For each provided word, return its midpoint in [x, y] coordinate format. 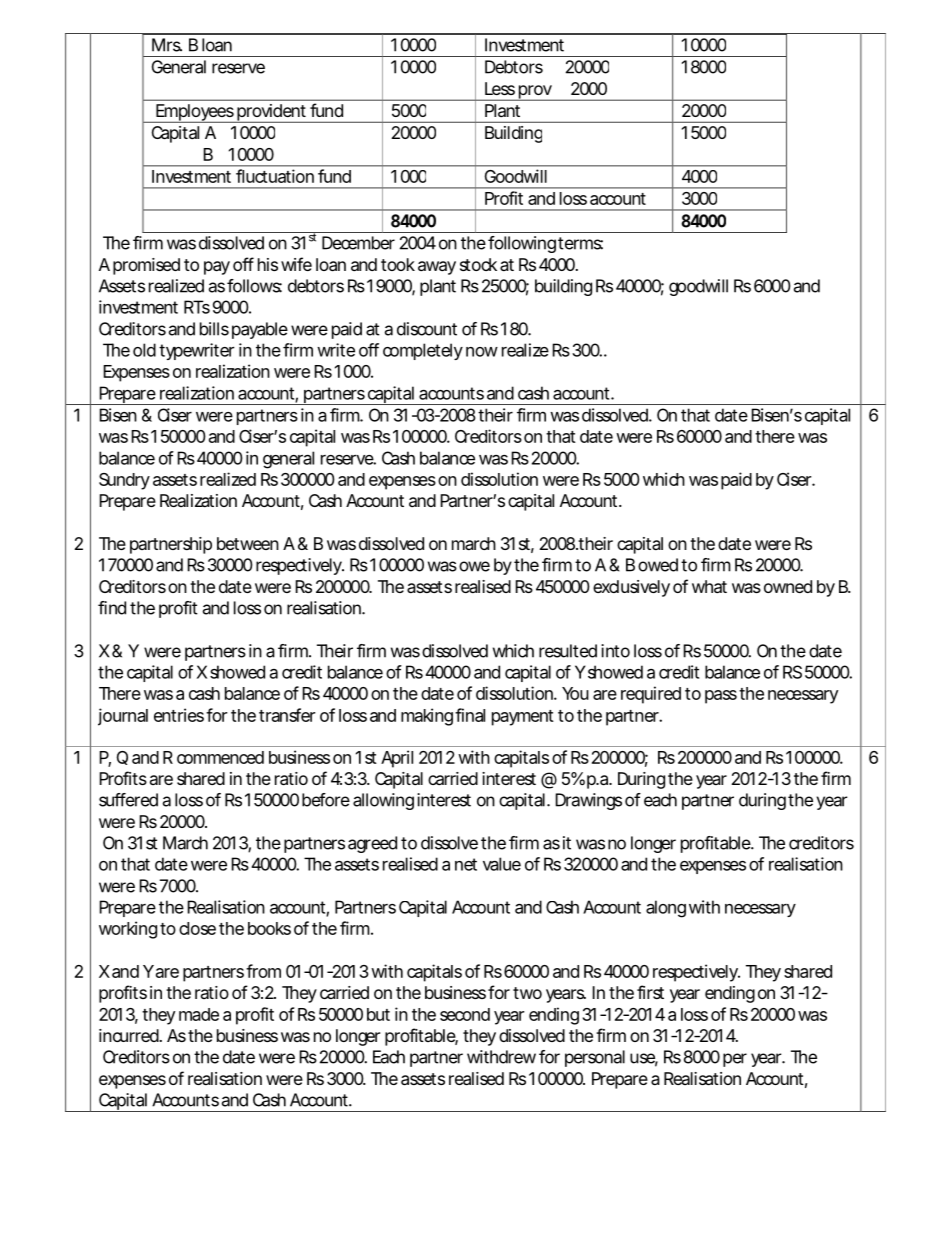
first [650, 992]
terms [580, 243]
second [465, 1014]
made [199, 1014]
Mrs [167, 45]
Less [500, 88]
